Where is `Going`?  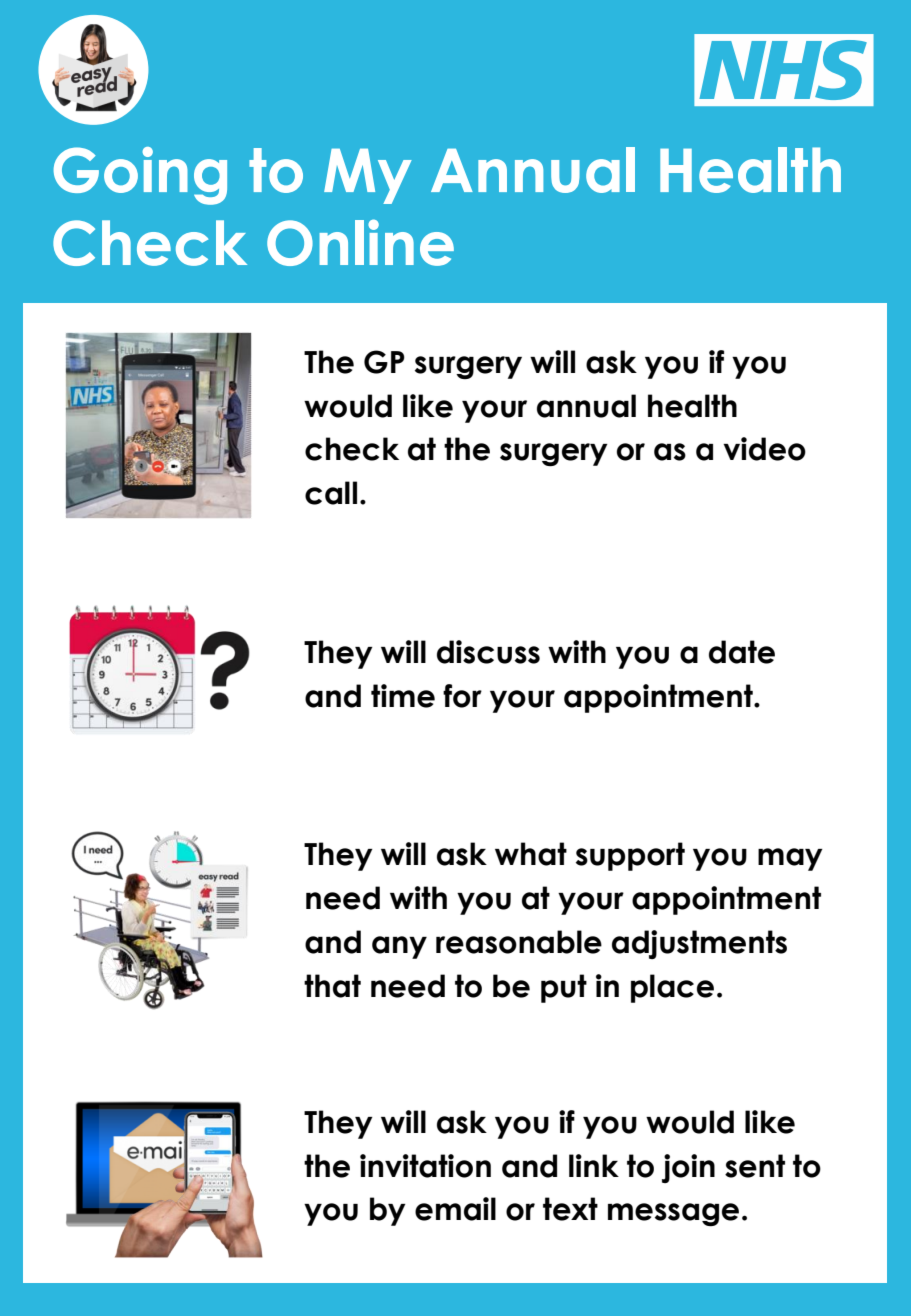
Going is located at coordinates (140, 176).
